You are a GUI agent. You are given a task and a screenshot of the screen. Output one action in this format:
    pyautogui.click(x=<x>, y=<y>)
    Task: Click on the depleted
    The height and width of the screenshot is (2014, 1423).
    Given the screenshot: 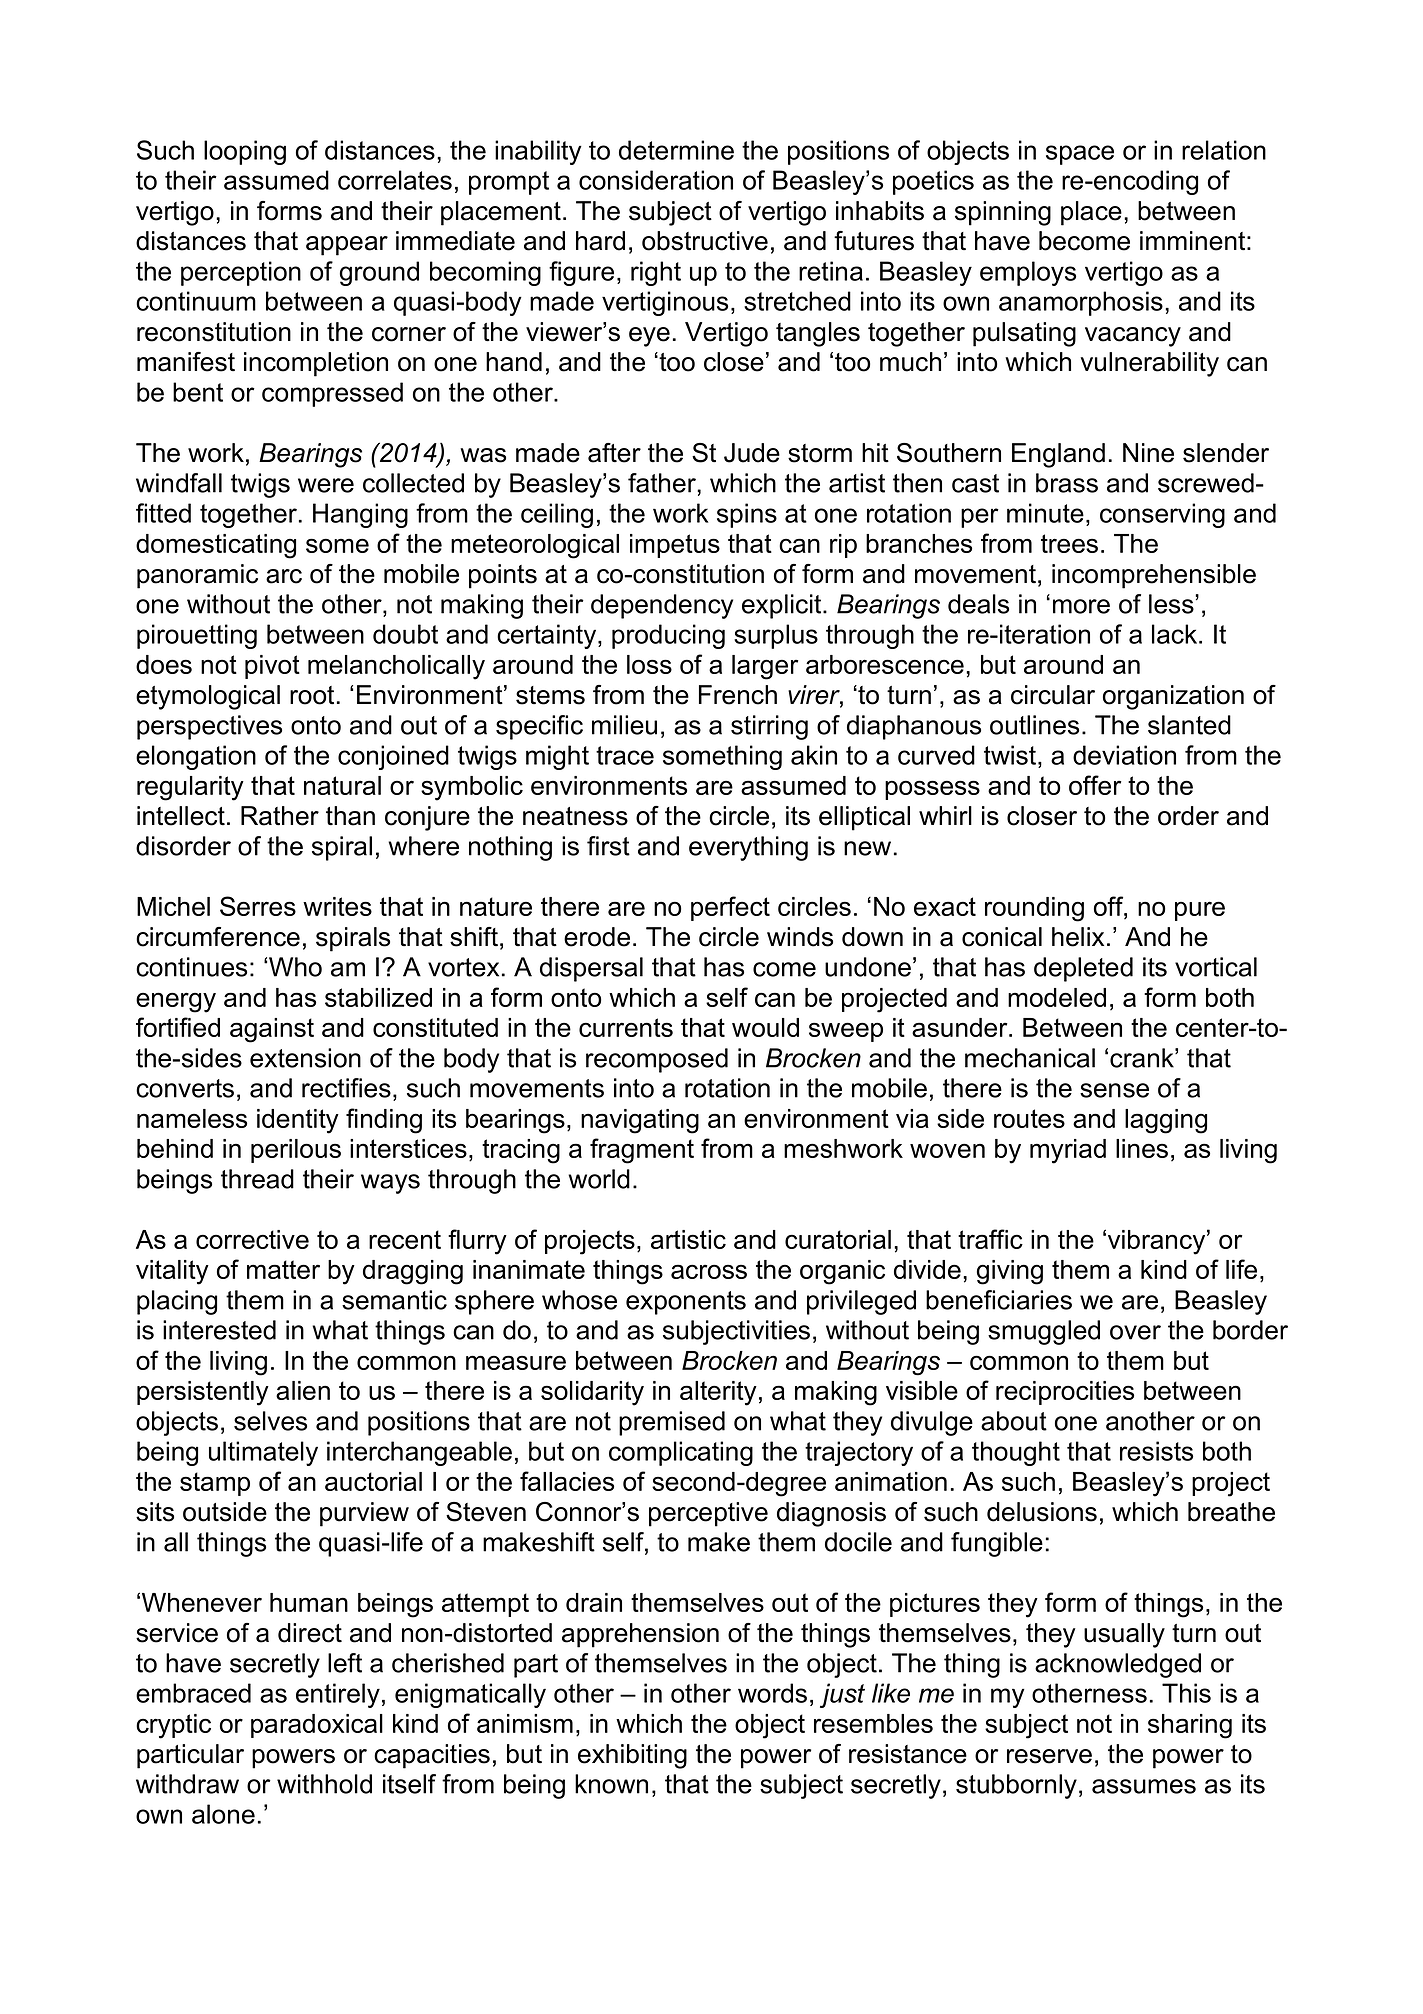 What is the action you would take?
    pyautogui.click(x=1083, y=969)
